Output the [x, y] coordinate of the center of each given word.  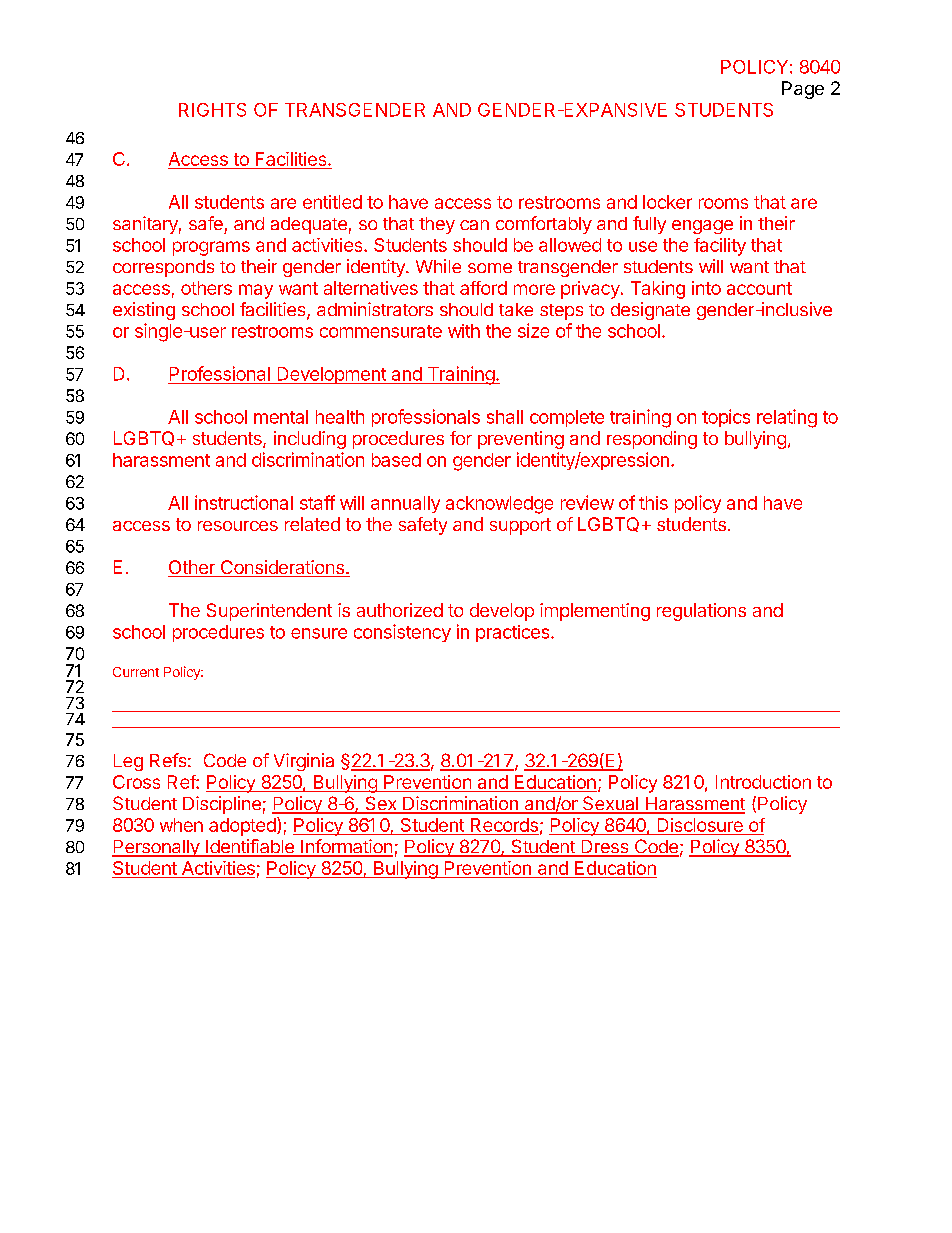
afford [483, 288]
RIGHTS [212, 110]
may [256, 291]
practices [514, 633]
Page [803, 90]
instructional [244, 502]
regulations [701, 612]
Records [503, 826]
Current [136, 672]
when [181, 825]
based [396, 460]
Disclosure [700, 826]
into [706, 288]
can [474, 225]
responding [652, 440]
